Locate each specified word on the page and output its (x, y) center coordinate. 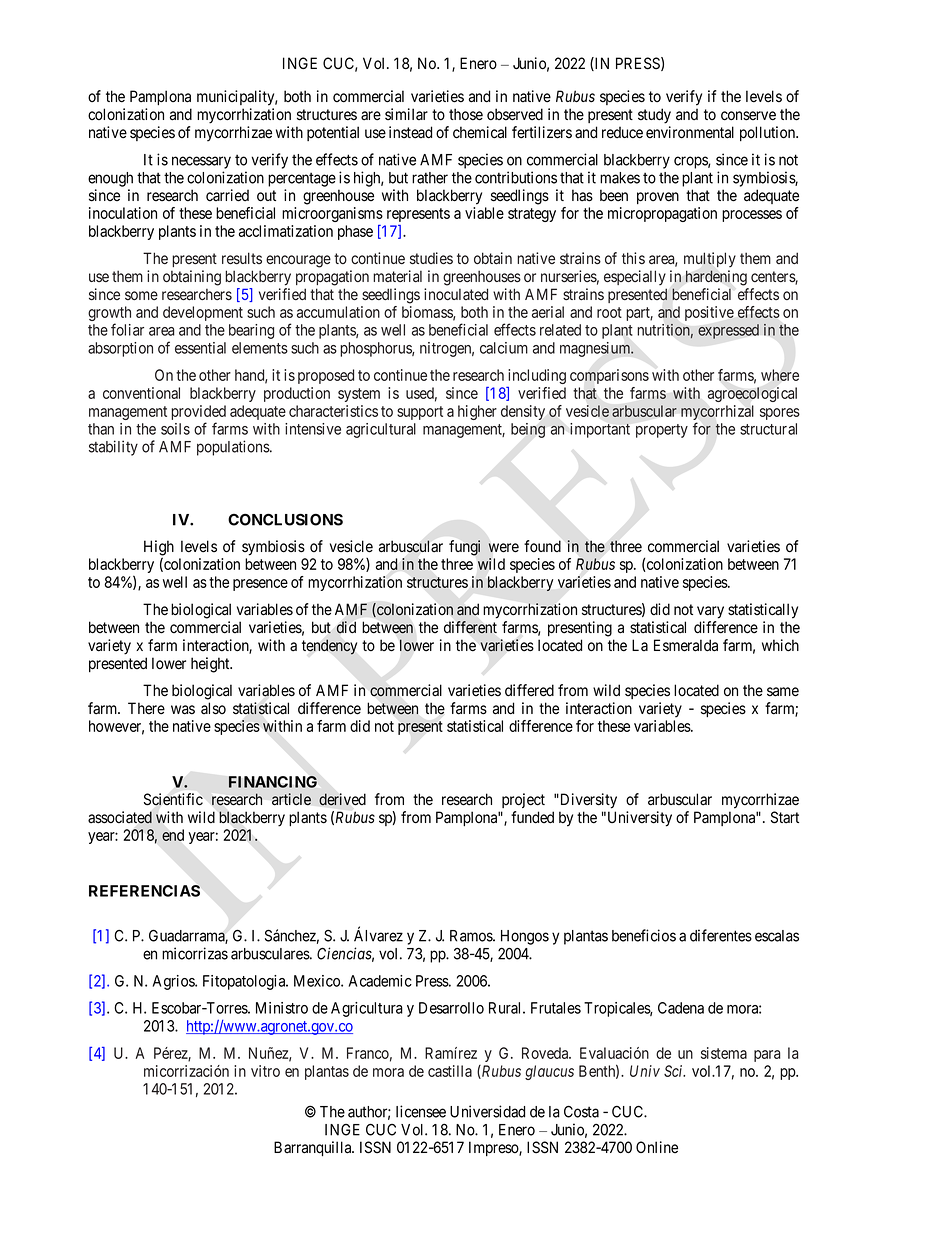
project (523, 800)
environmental (690, 132)
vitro (265, 1071)
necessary (201, 162)
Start (785, 817)
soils (175, 429)
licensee (421, 1111)
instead (410, 132)
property (662, 431)
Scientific (173, 799)
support (420, 413)
